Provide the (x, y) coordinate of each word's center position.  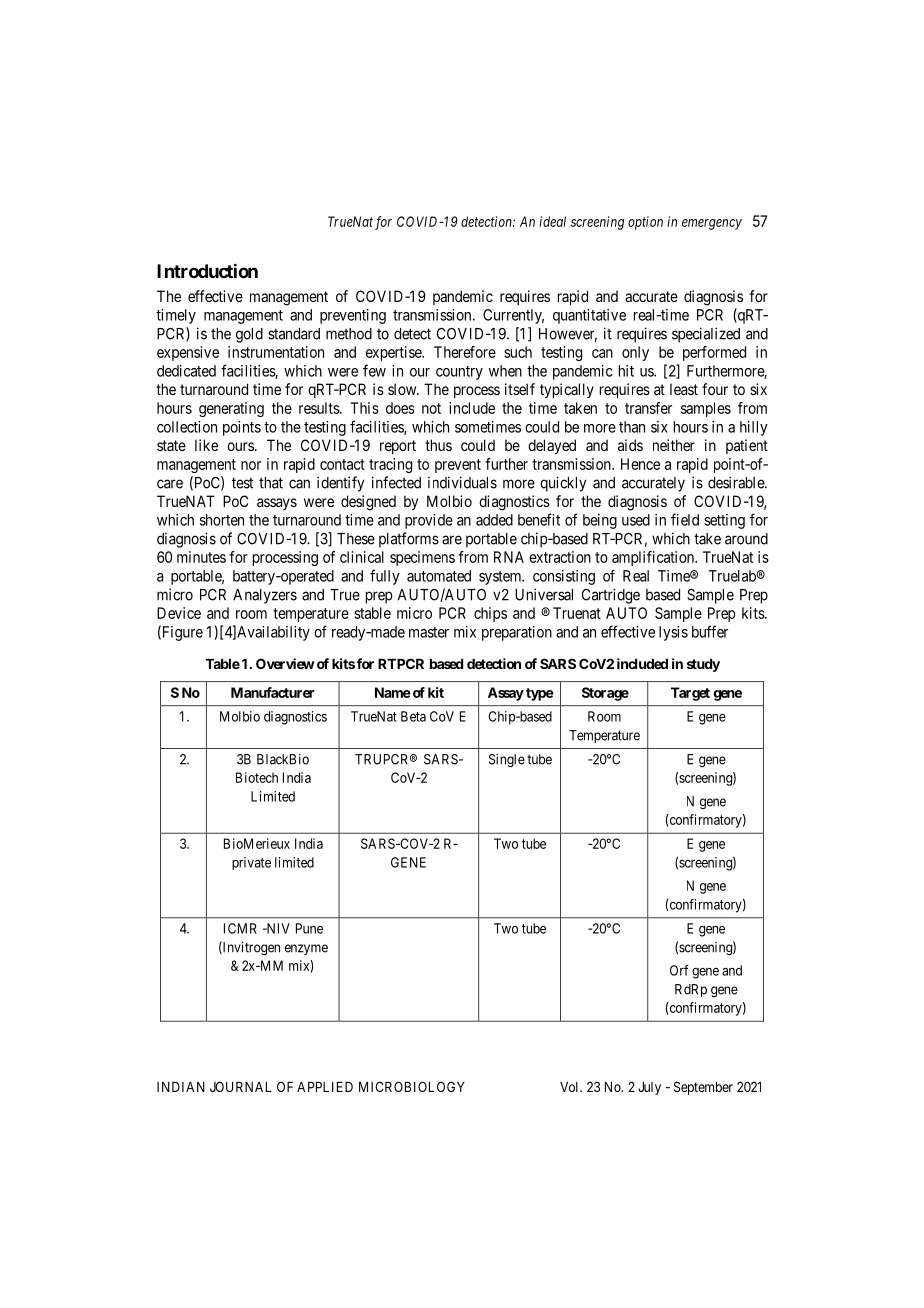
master (429, 632)
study (703, 665)
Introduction (207, 270)
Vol (570, 1087)
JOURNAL (240, 1086)
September (703, 1088)
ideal (552, 221)
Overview (285, 663)
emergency (712, 224)
